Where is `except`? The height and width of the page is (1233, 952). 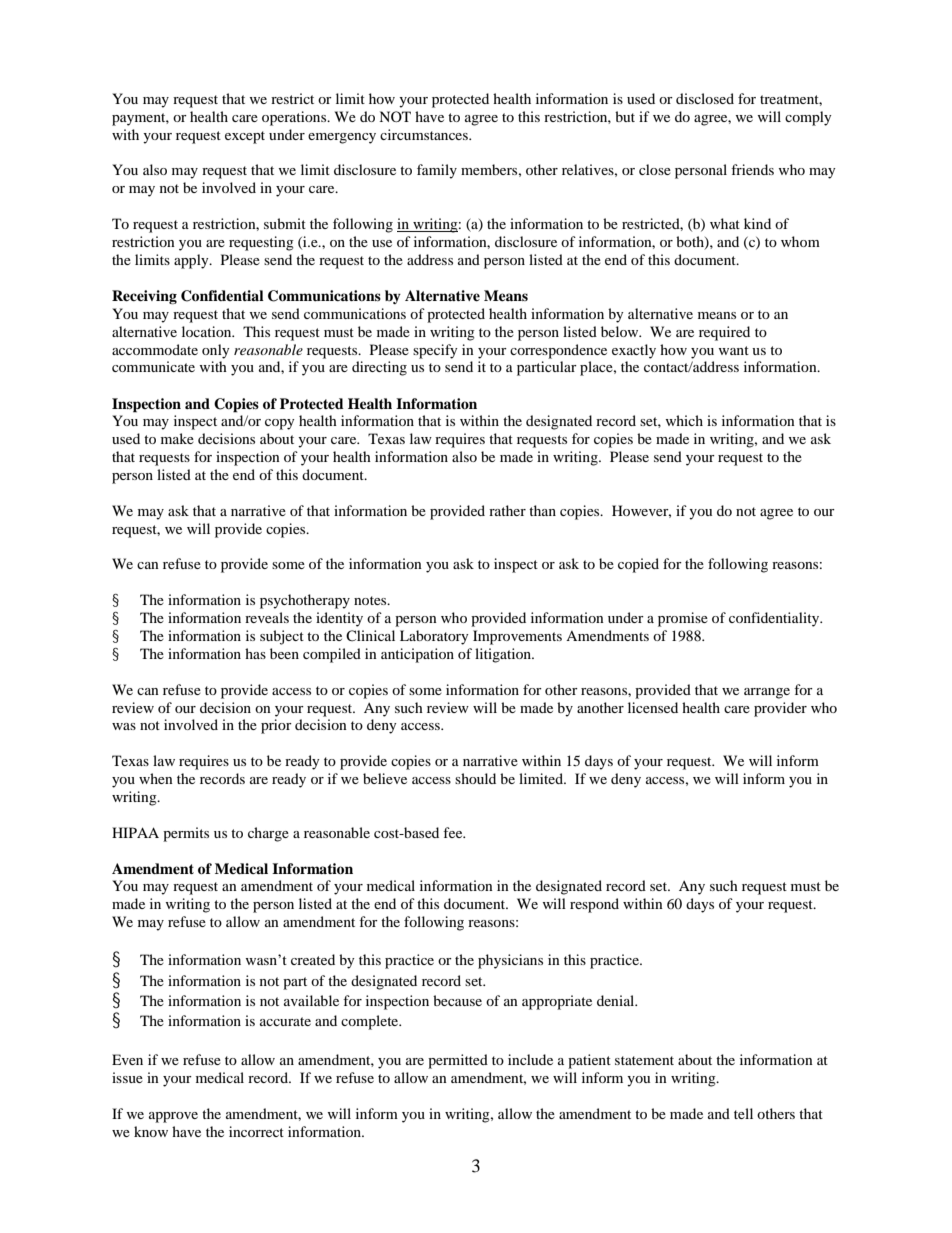
except is located at coordinates (245, 137).
